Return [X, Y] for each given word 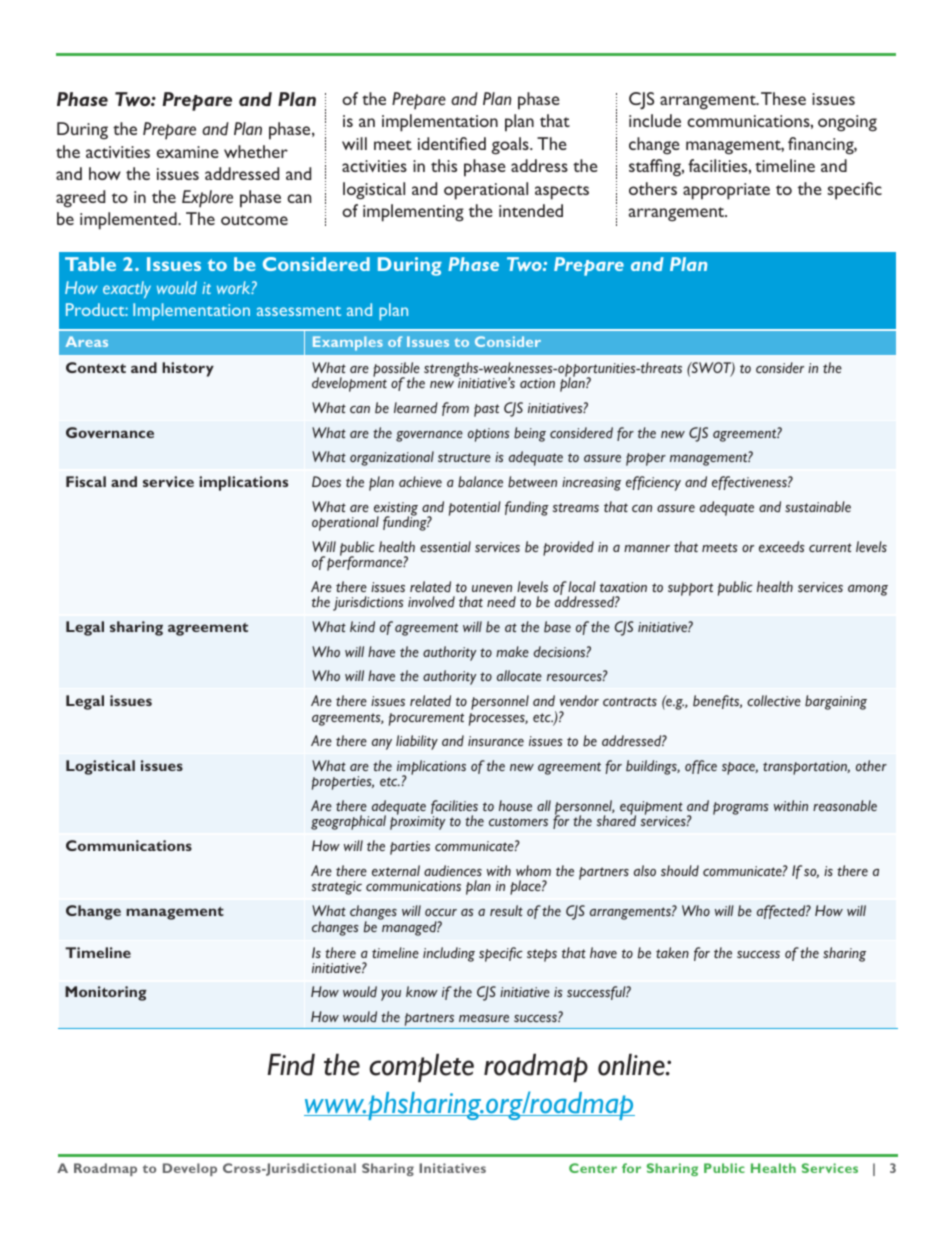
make [512, 651]
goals [511, 146]
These [783, 98]
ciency [662, 484]
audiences [453, 870]
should [680, 870]
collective [774, 700]
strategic [337, 888]
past [486, 410]
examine [188, 152]
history [188, 369]
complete [421, 1067]
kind [362, 626]
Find [291, 1064]
